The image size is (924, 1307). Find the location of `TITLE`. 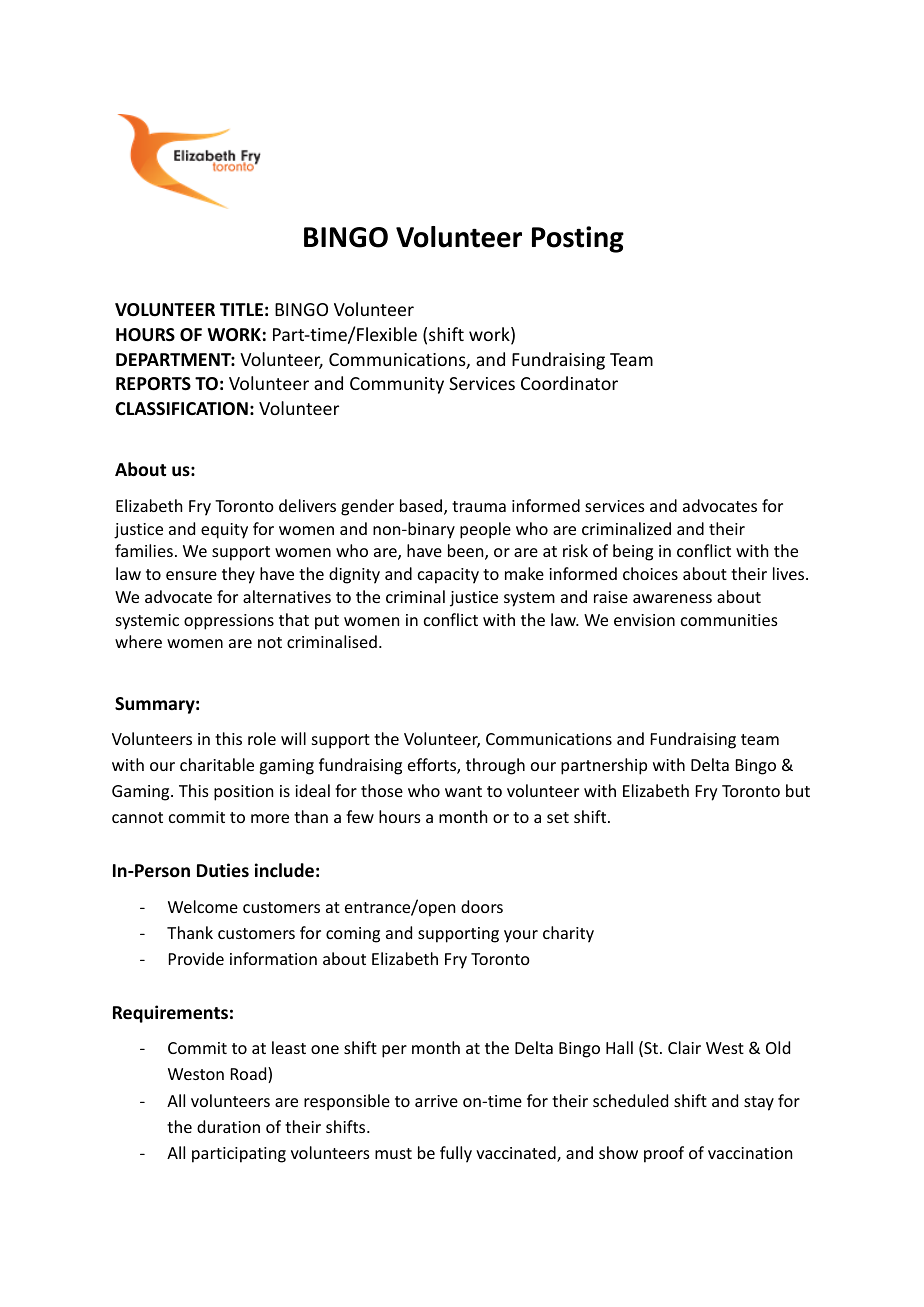

TITLE is located at coordinates (241, 309).
